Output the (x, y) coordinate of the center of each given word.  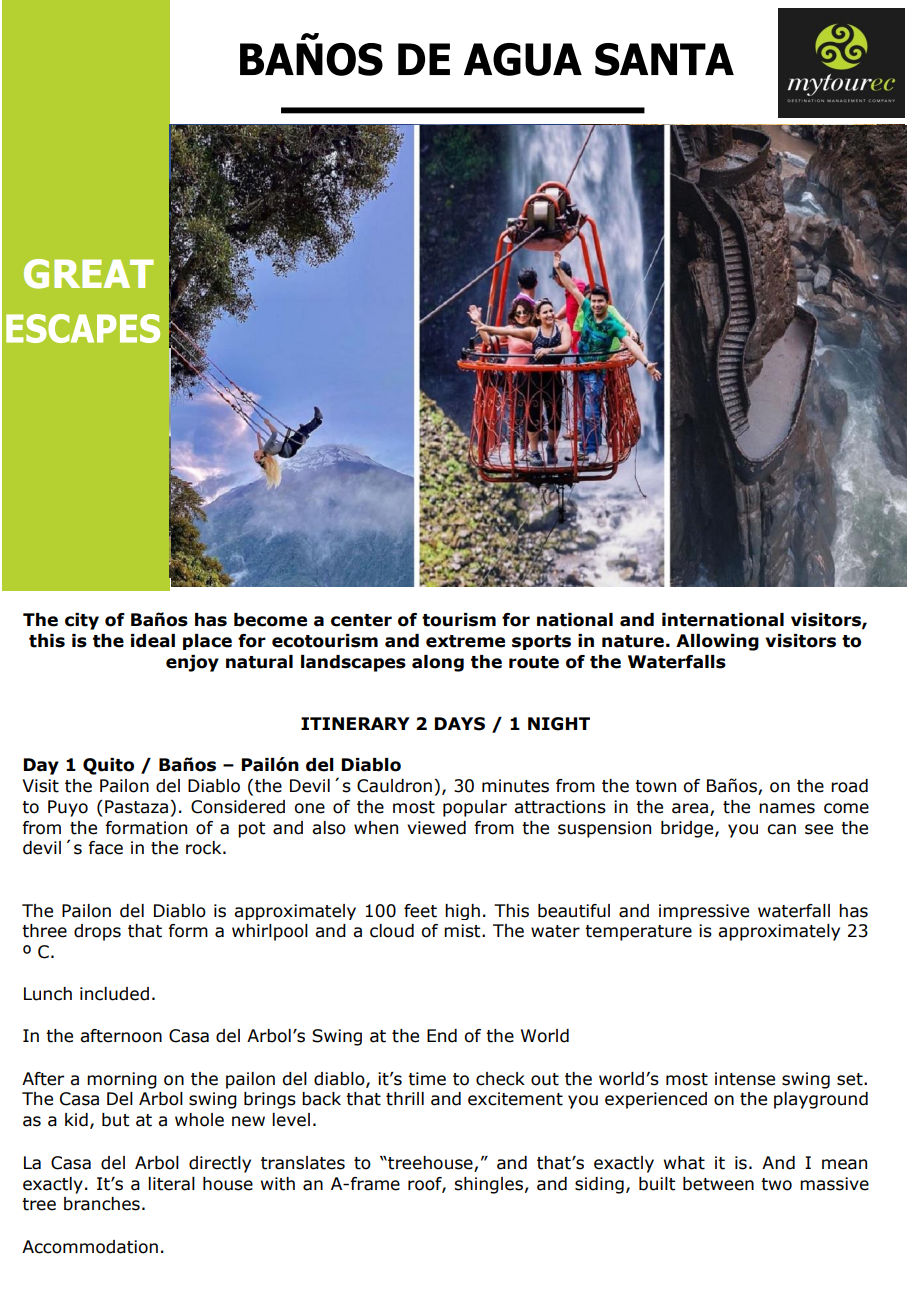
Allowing (717, 642)
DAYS (460, 724)
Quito (108, 766)
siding (599, 1185)
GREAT (89, 274)
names (787, 808)
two (776, 1184)
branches (102, 1204)
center (361, 620)
